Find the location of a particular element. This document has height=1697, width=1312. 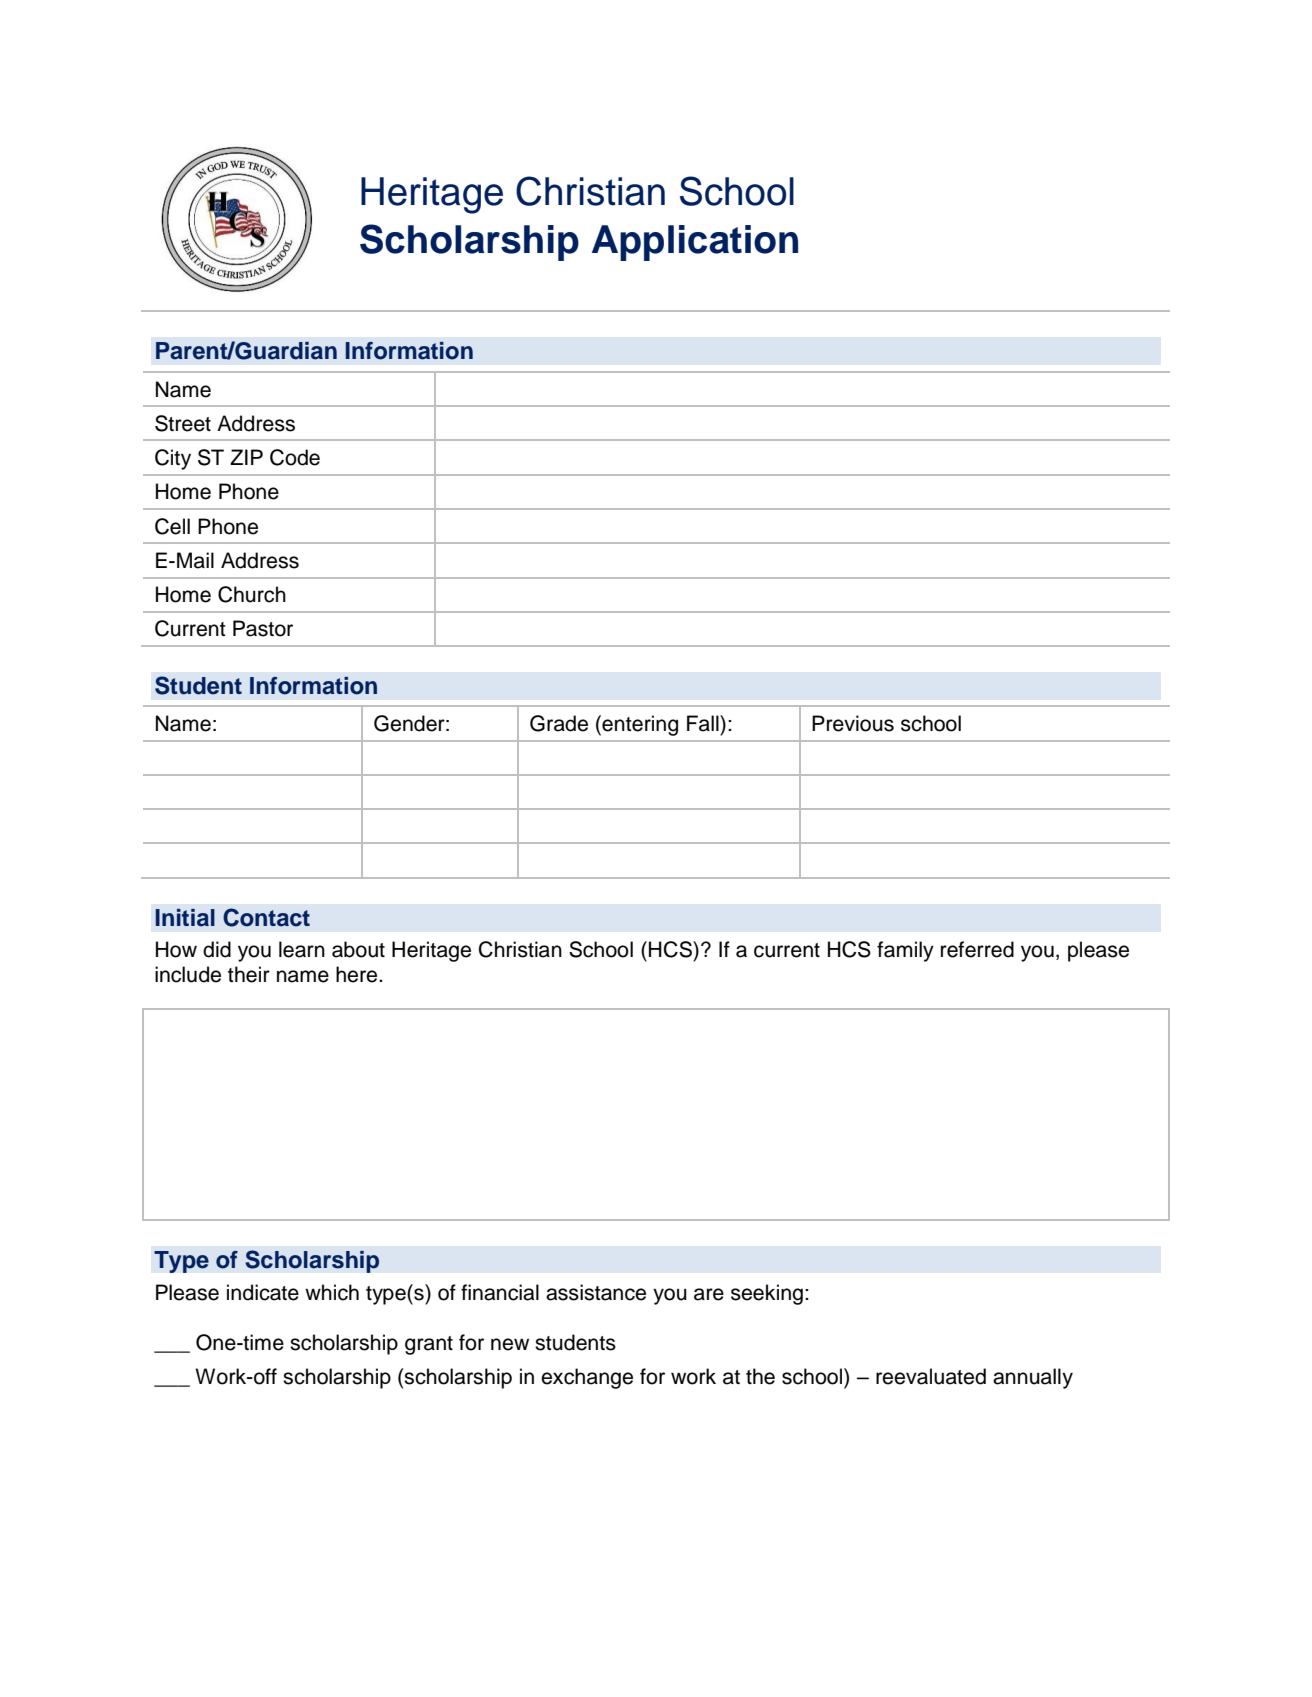

Fall is located at coordinates (704, 723).
